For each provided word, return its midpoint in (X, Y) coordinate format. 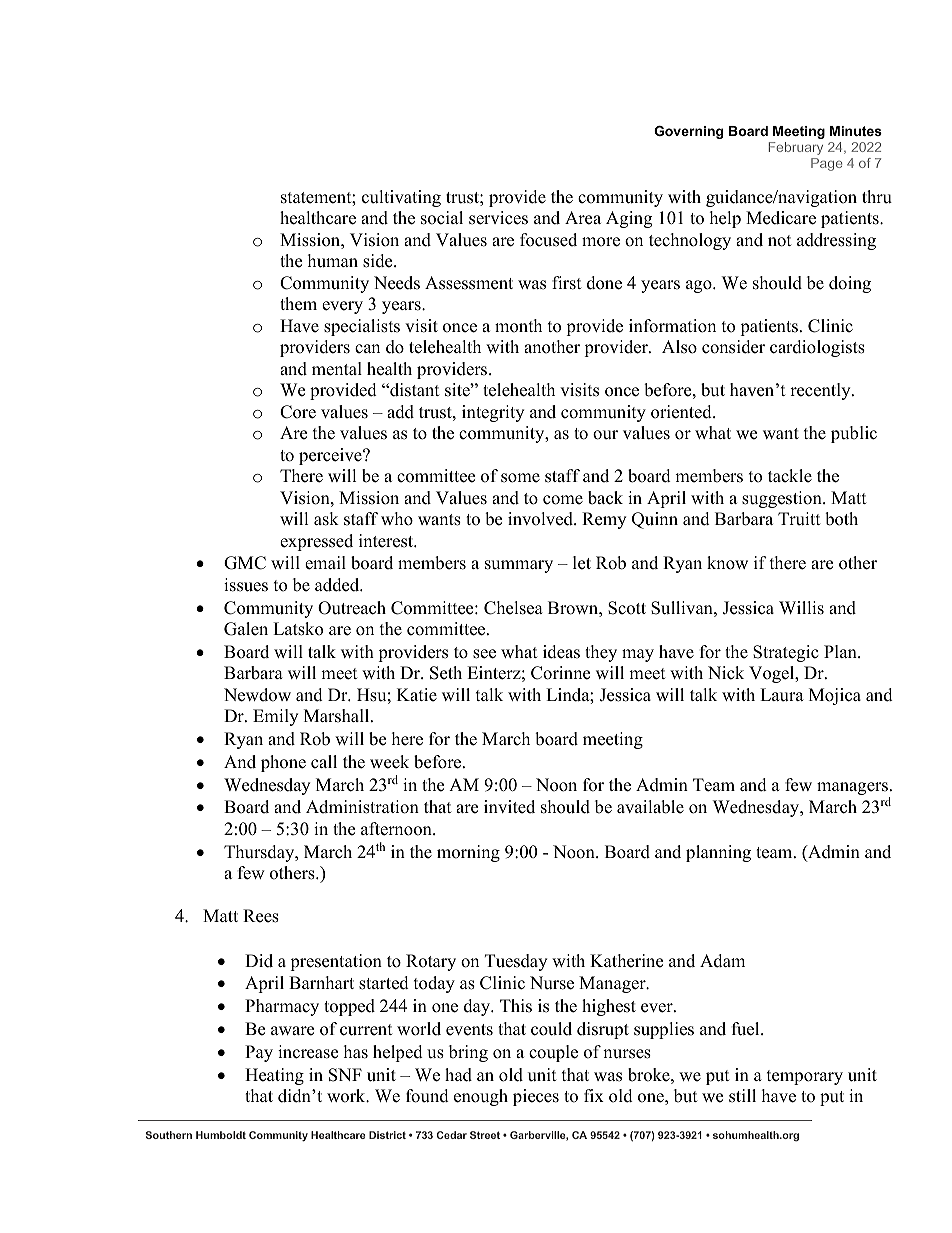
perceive (331, 456)
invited (509, 807)
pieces (536, 1097)
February (796, 148)
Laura (782, 695)
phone (283, 763)
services (498, 218)
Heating (274, 1076)
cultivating (401, 198)
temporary (805, 1077)
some (520, 478)
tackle (790, 476)
